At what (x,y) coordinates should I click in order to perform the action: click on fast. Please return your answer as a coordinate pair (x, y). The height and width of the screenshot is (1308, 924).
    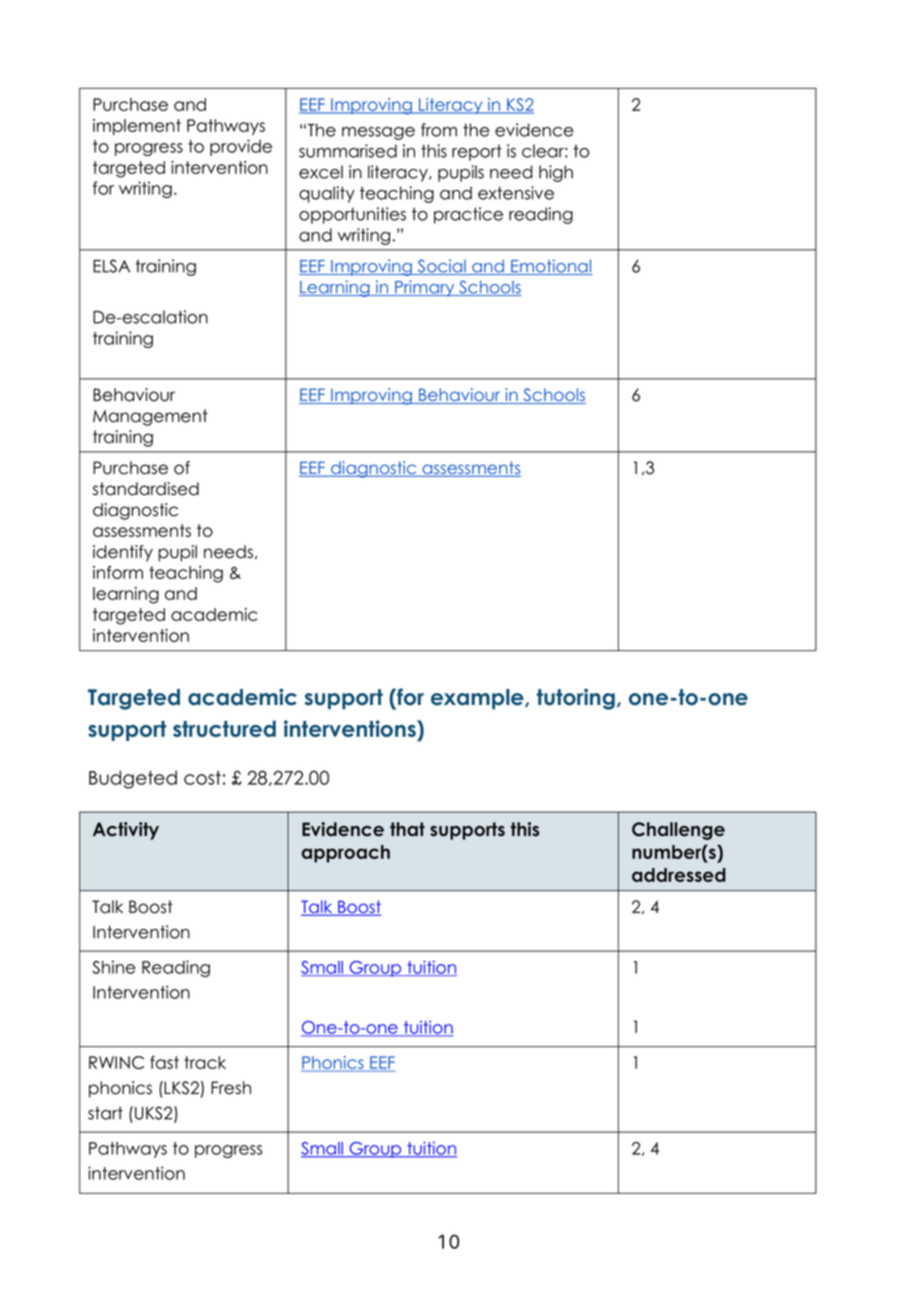
    Looking at the image, I should click on (164, 1062).
